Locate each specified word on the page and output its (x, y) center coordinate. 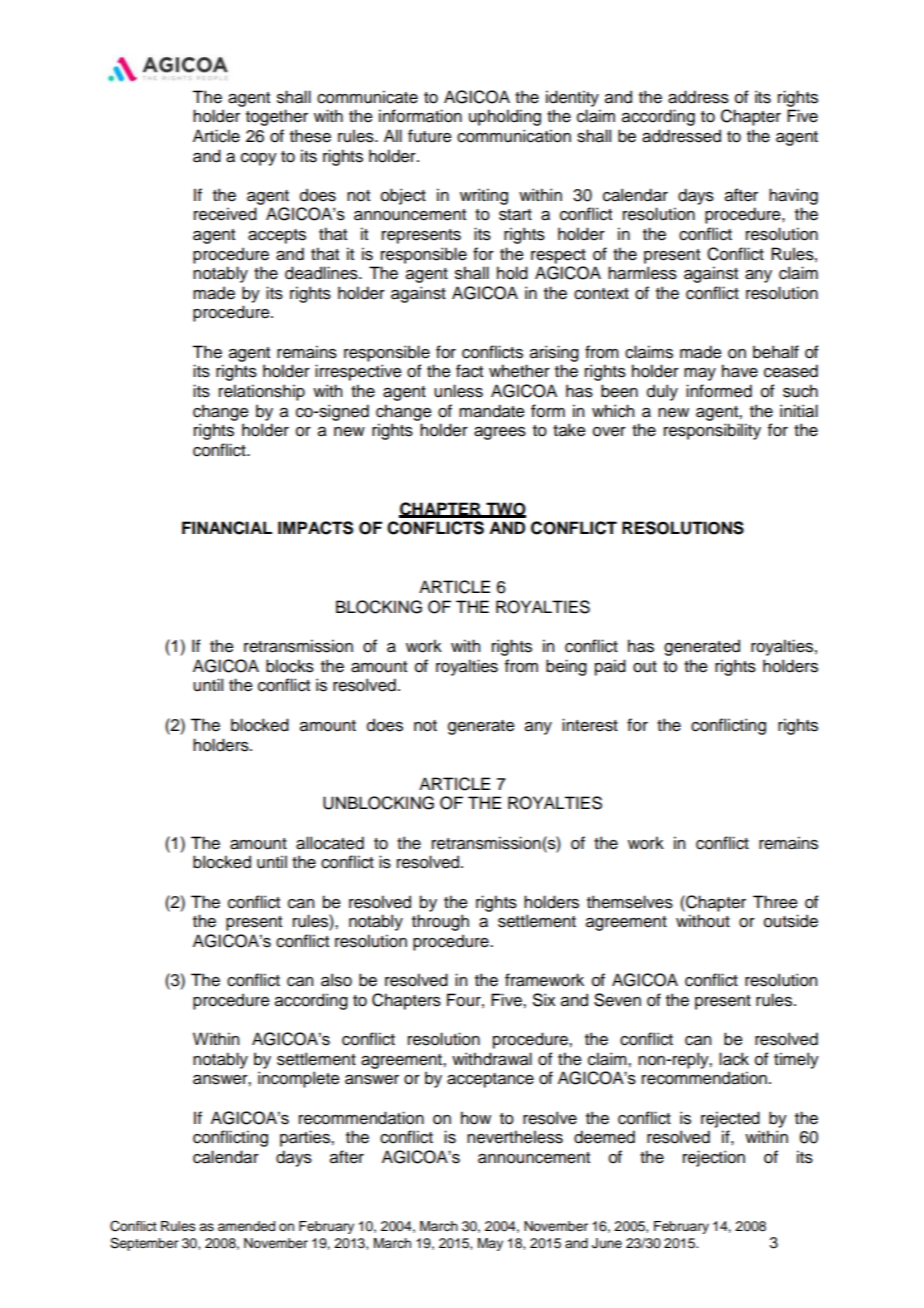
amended (246, 1226)
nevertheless (515, 1137)
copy (259, 159)
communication (514, 136)
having (793, 196)
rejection (714, 1158)
